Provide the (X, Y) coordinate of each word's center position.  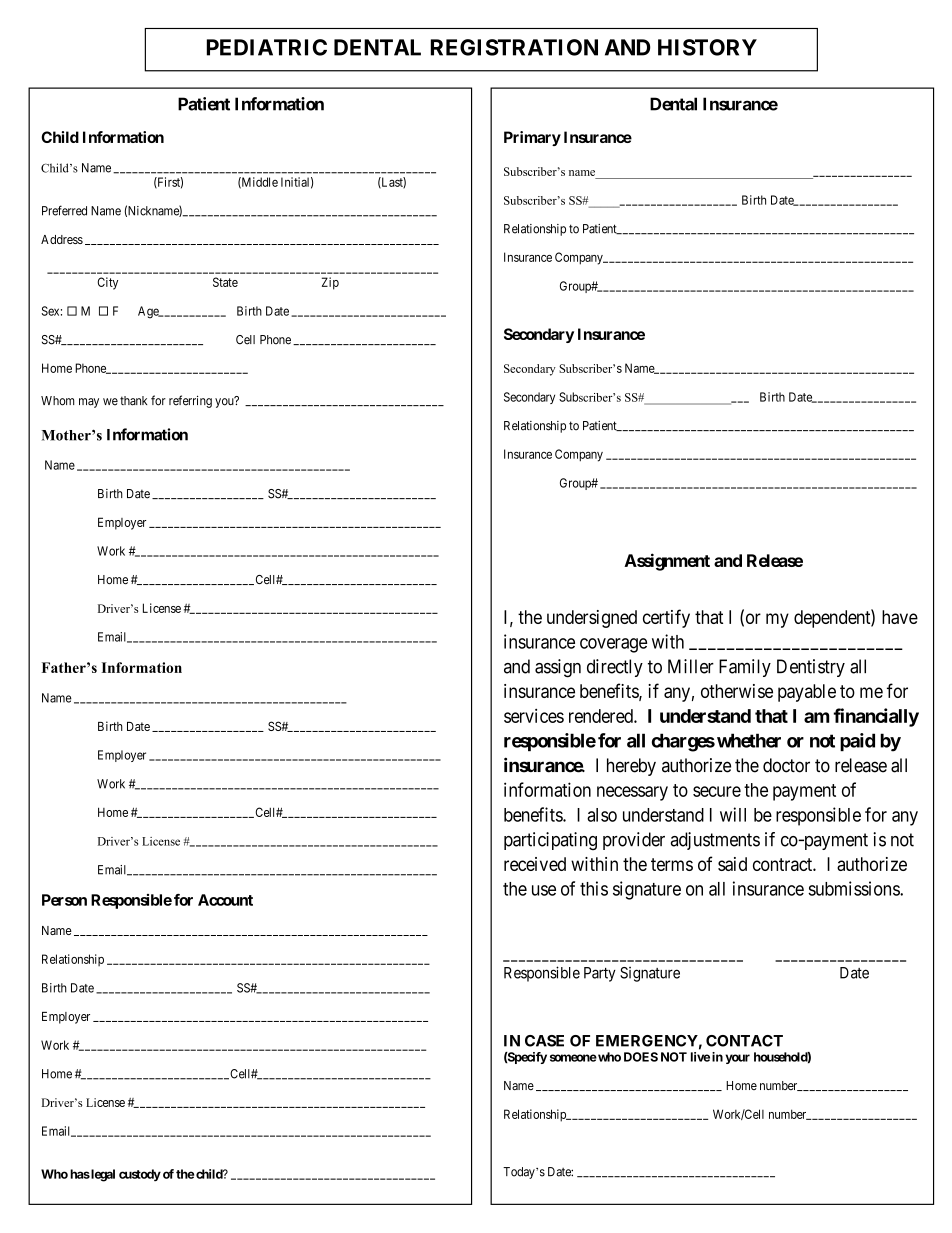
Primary (532, 138)
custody (140, 1175)
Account (225, 900)
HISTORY (707, 47)
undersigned (592, 619)
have (900, 617)
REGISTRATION (514, 47)
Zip (330, 283)
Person (64, 900)
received (535, 864)
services (534, 716)
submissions (854, 888)
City (107, 283)
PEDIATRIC (267, 47)
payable (807, 693)
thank (133, 401)
